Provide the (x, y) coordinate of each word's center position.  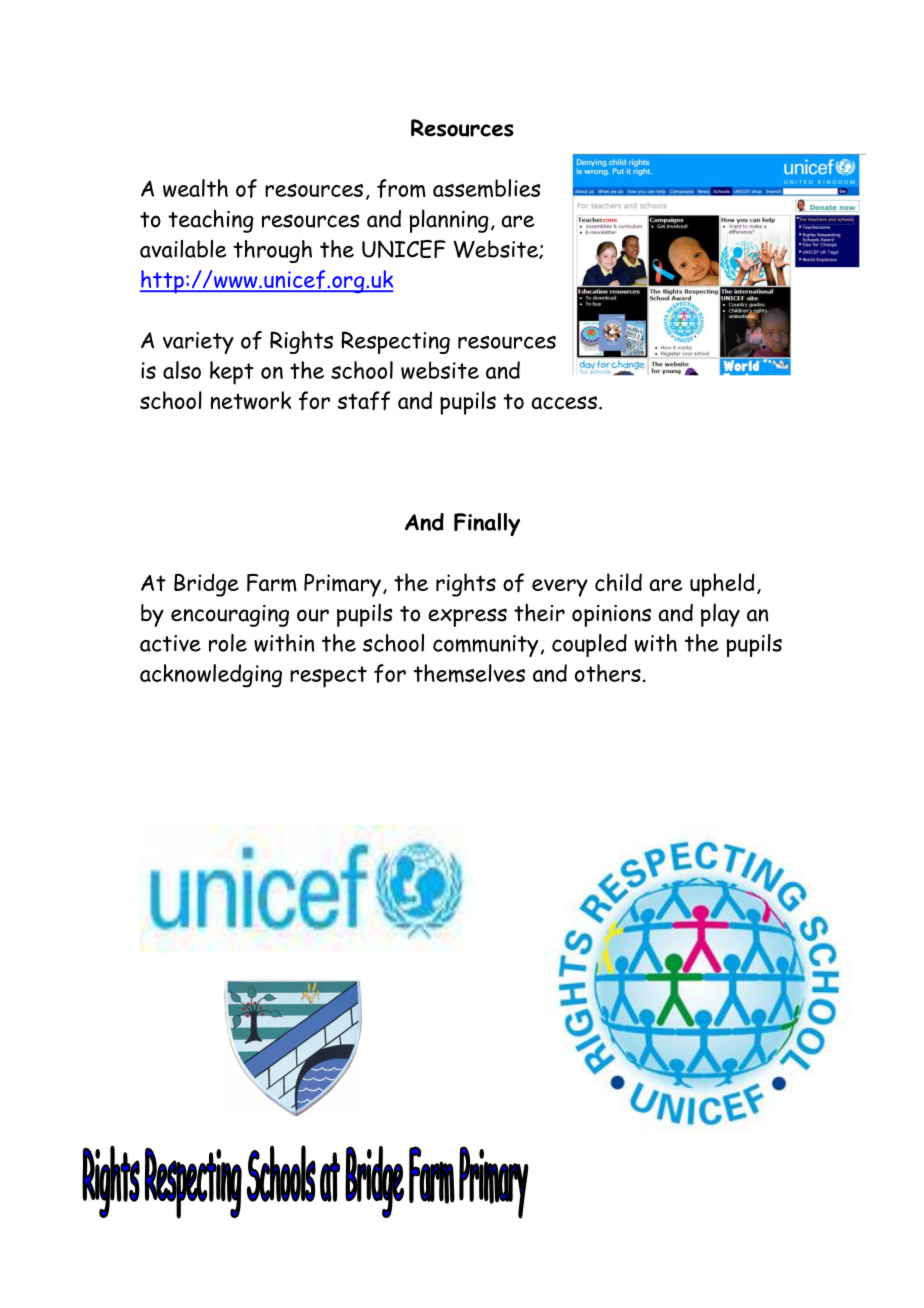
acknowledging (211, 676)
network (251, 400)
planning (449, 221)
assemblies (486, 188)
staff (364, 400)
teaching (211, 221)
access (564, 402)
